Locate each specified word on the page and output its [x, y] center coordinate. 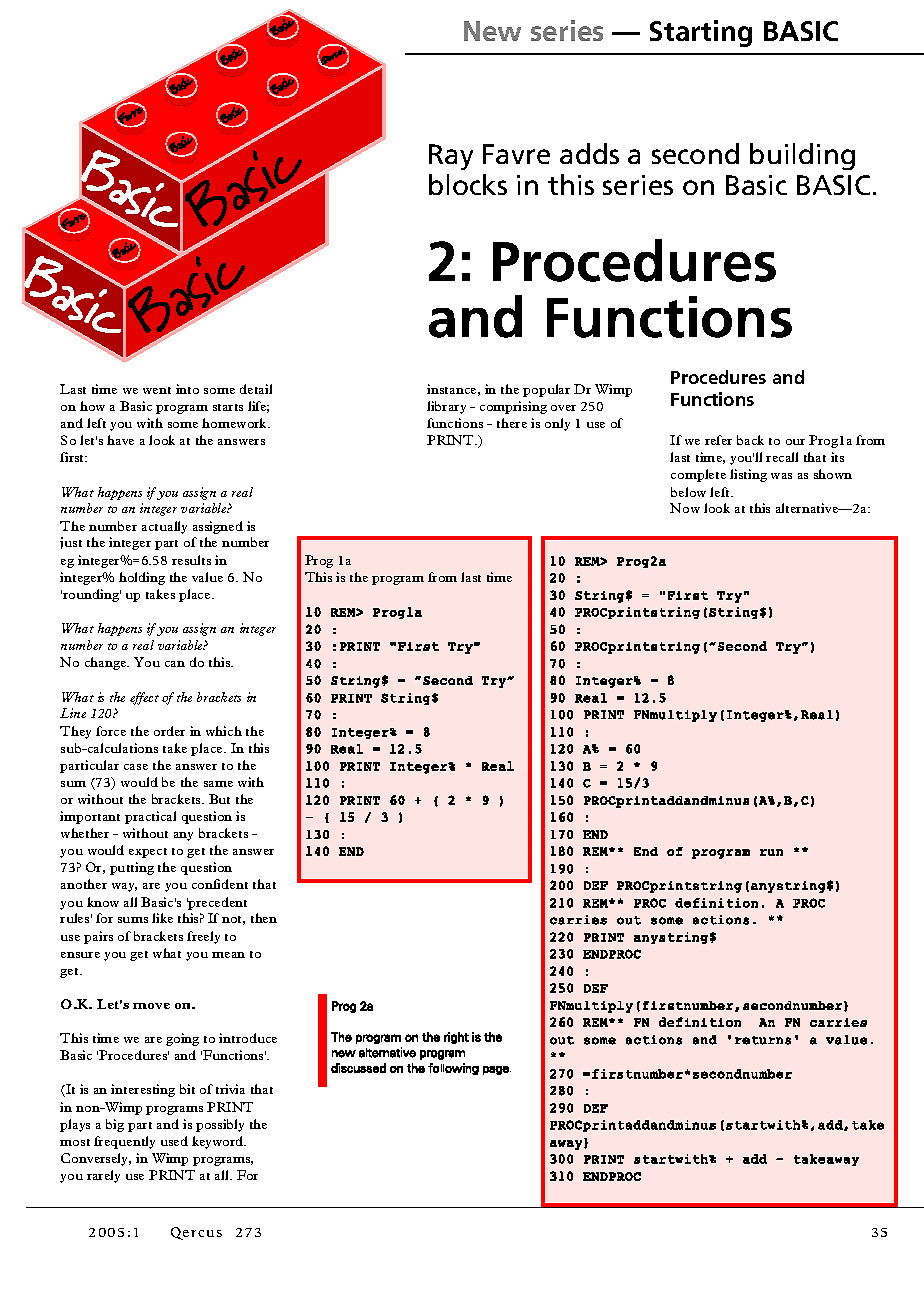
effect [144, 698]
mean [228, 955]
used [174, 1141]
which [224, 731]
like [162, 918]
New [492, 31]
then [264, 918]
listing [748, 475]
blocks [468, 184]
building [802, 156]
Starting [701, 33]
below [688, 492]
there [512, 423]
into [187, 389]
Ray [451, 157]
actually [164, 527]
